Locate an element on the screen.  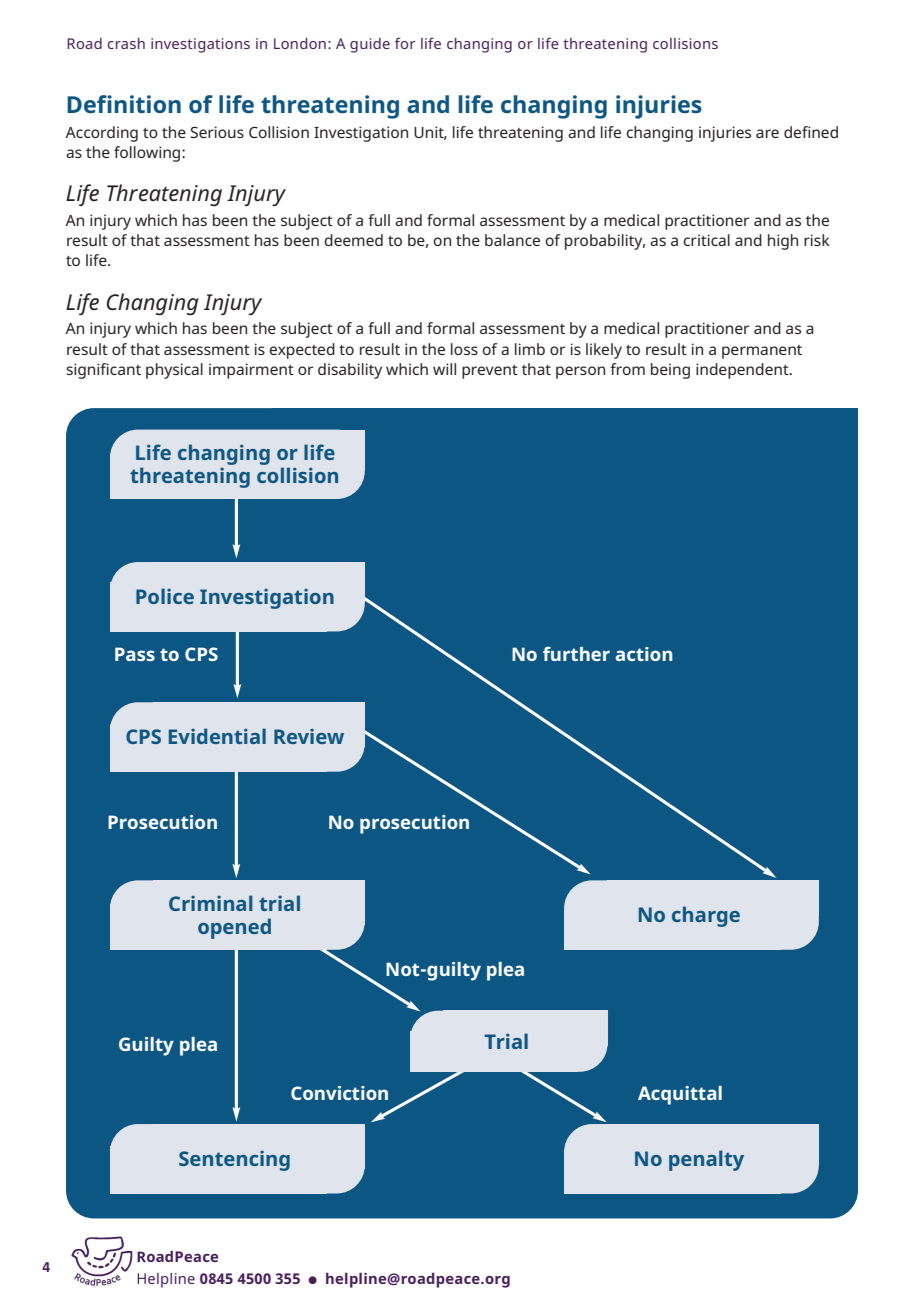
action is located at coordinates (644, 654).
